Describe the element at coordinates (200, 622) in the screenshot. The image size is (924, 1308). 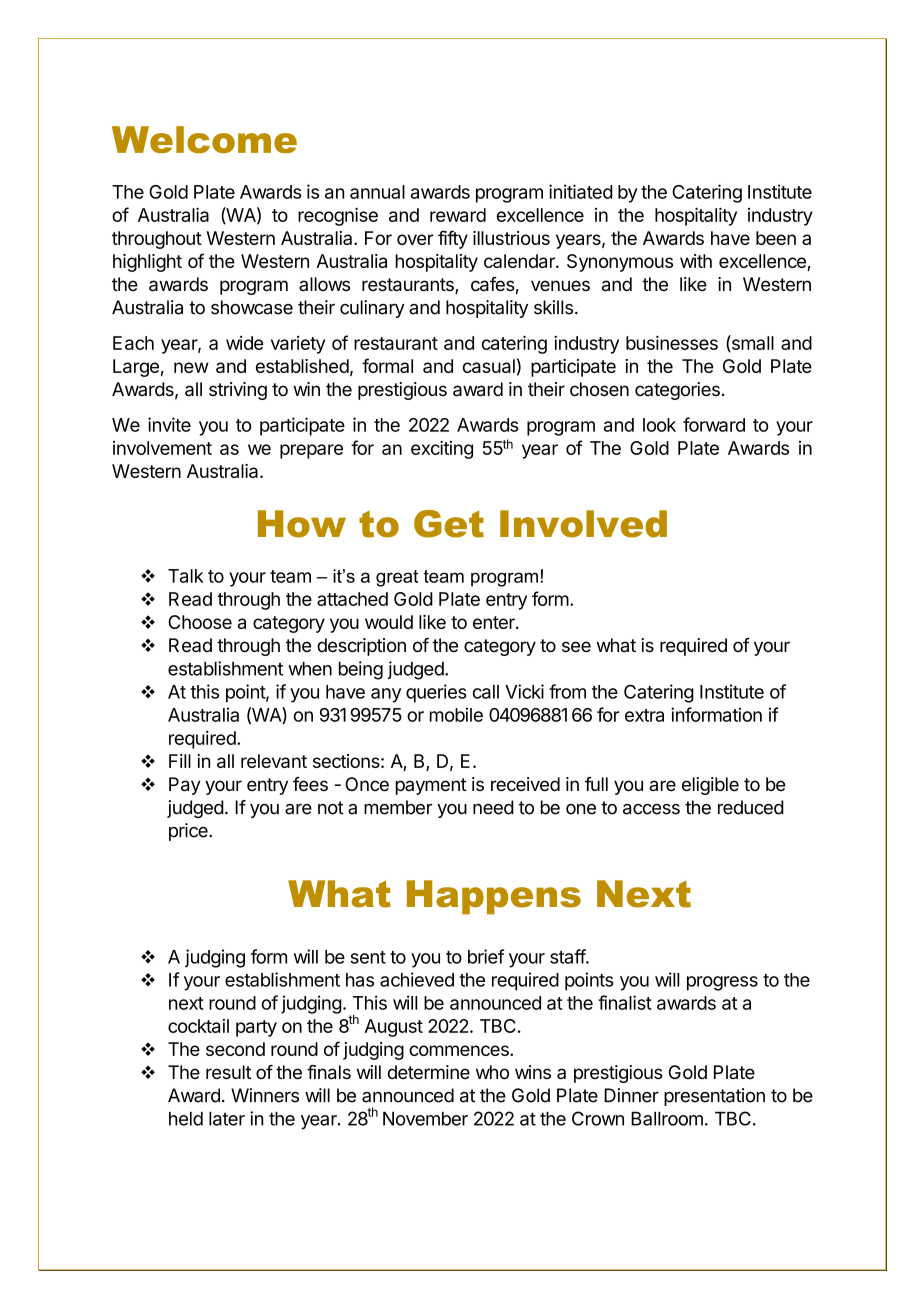
I see `Choose` at that location.
